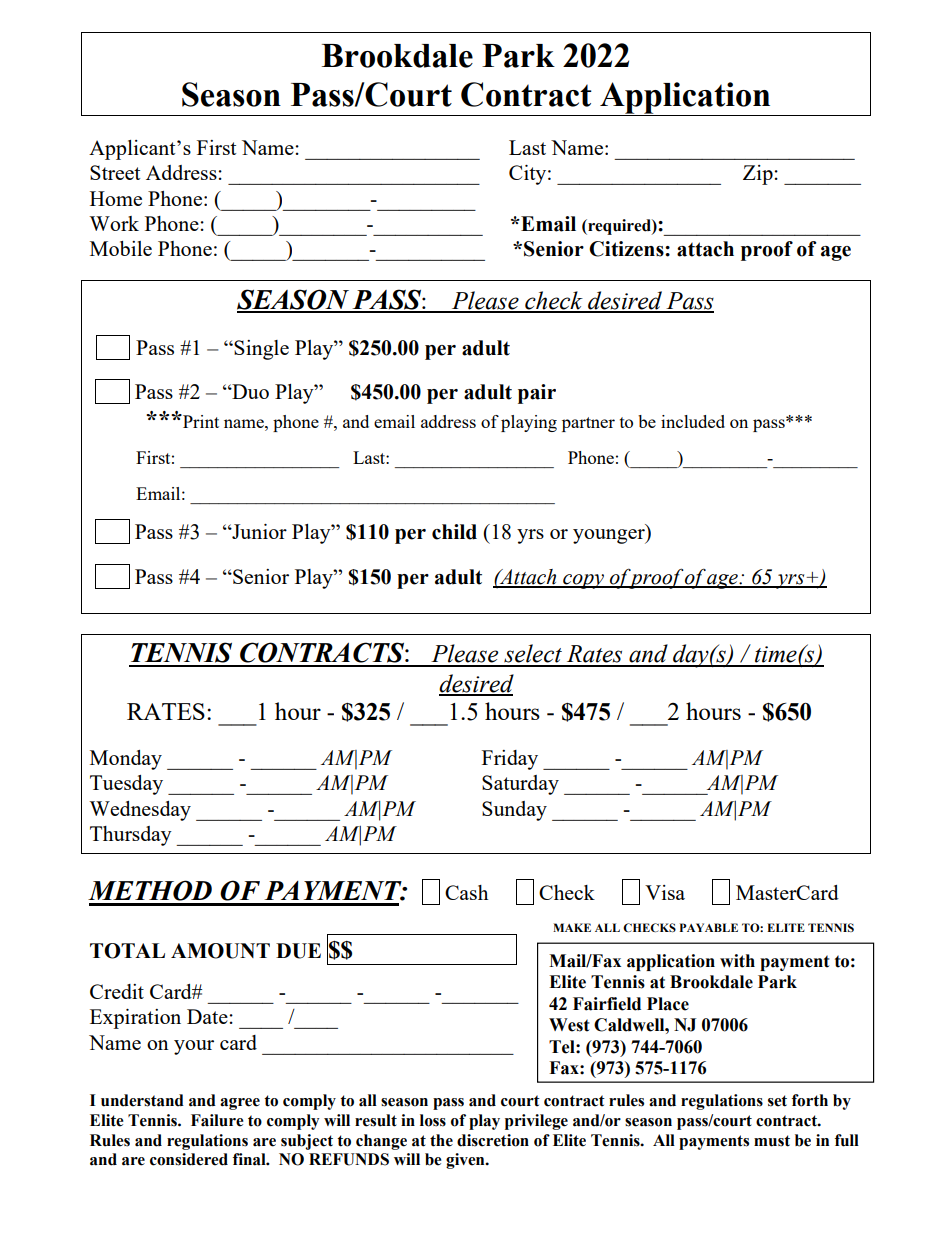 Image resolution: width=952 pixels, height=1233 pixels. Describe the element at coordinates (759, 175) in the screenshot. I see `Zip` at that location.
